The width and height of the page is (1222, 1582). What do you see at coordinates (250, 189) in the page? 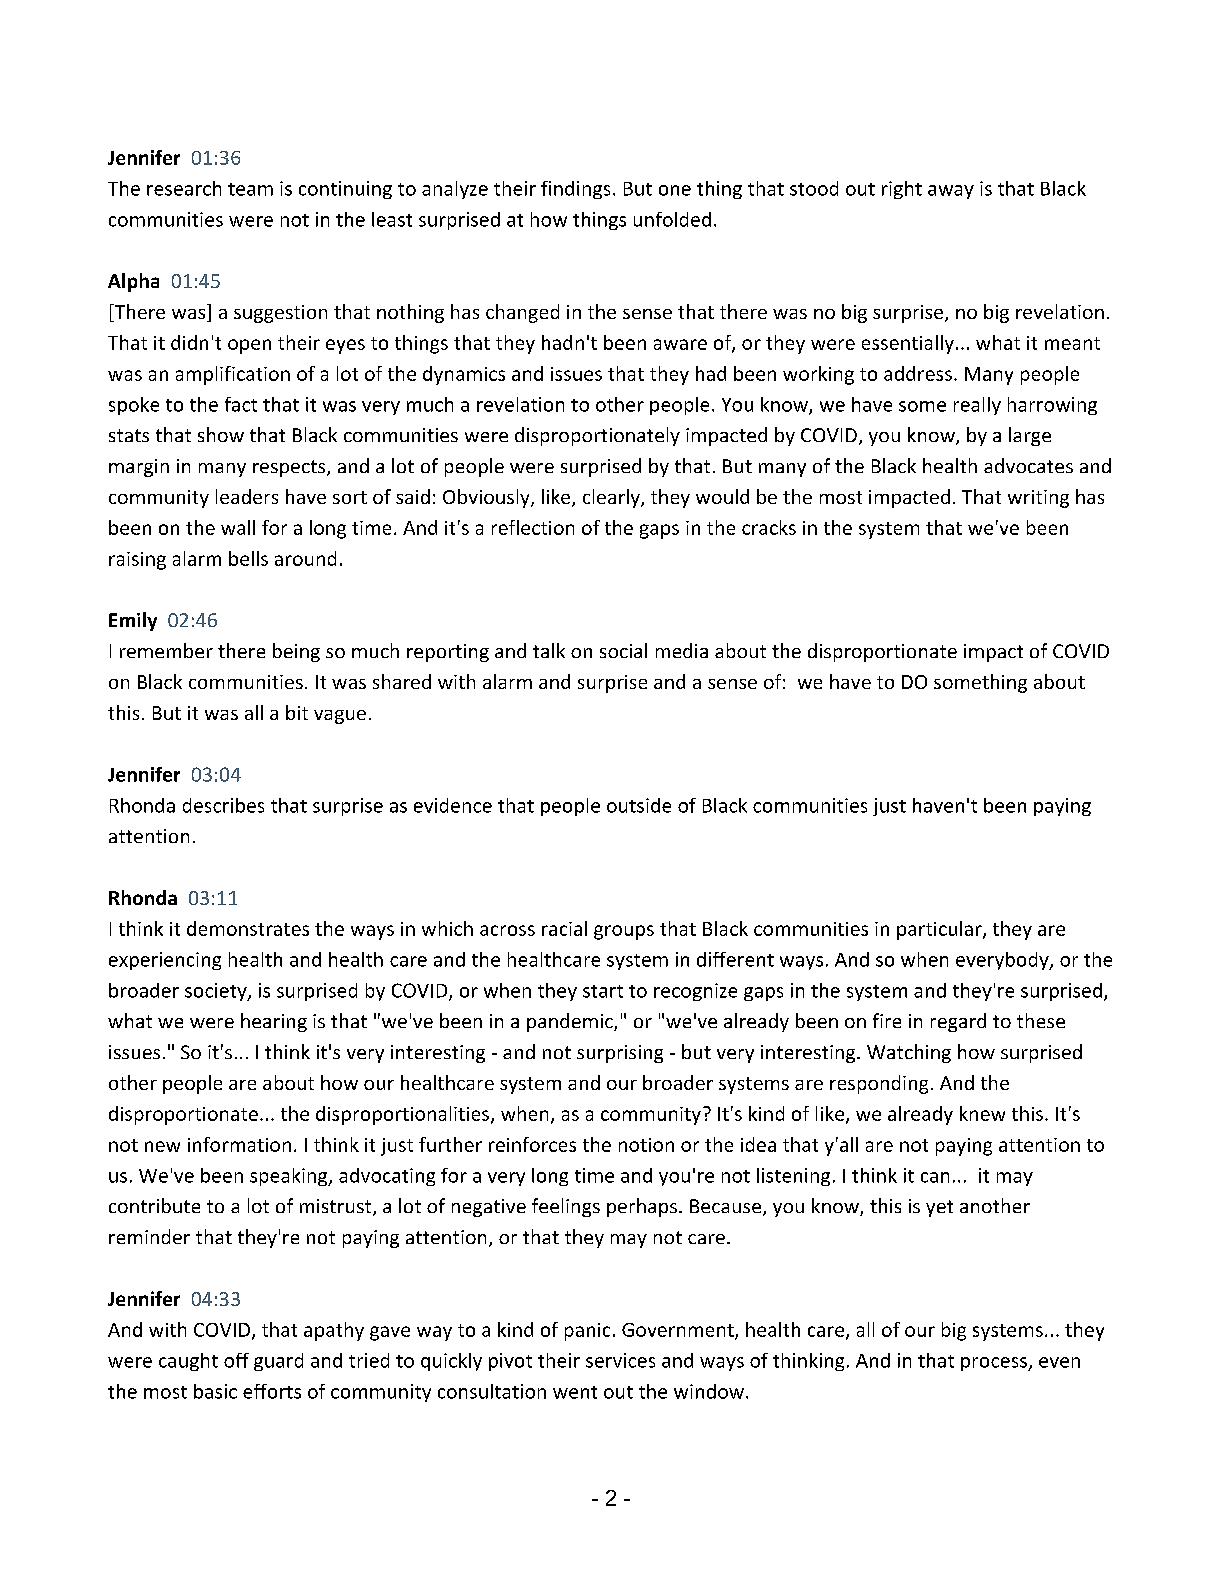
I see `team` at bounding box center [250, 189].
